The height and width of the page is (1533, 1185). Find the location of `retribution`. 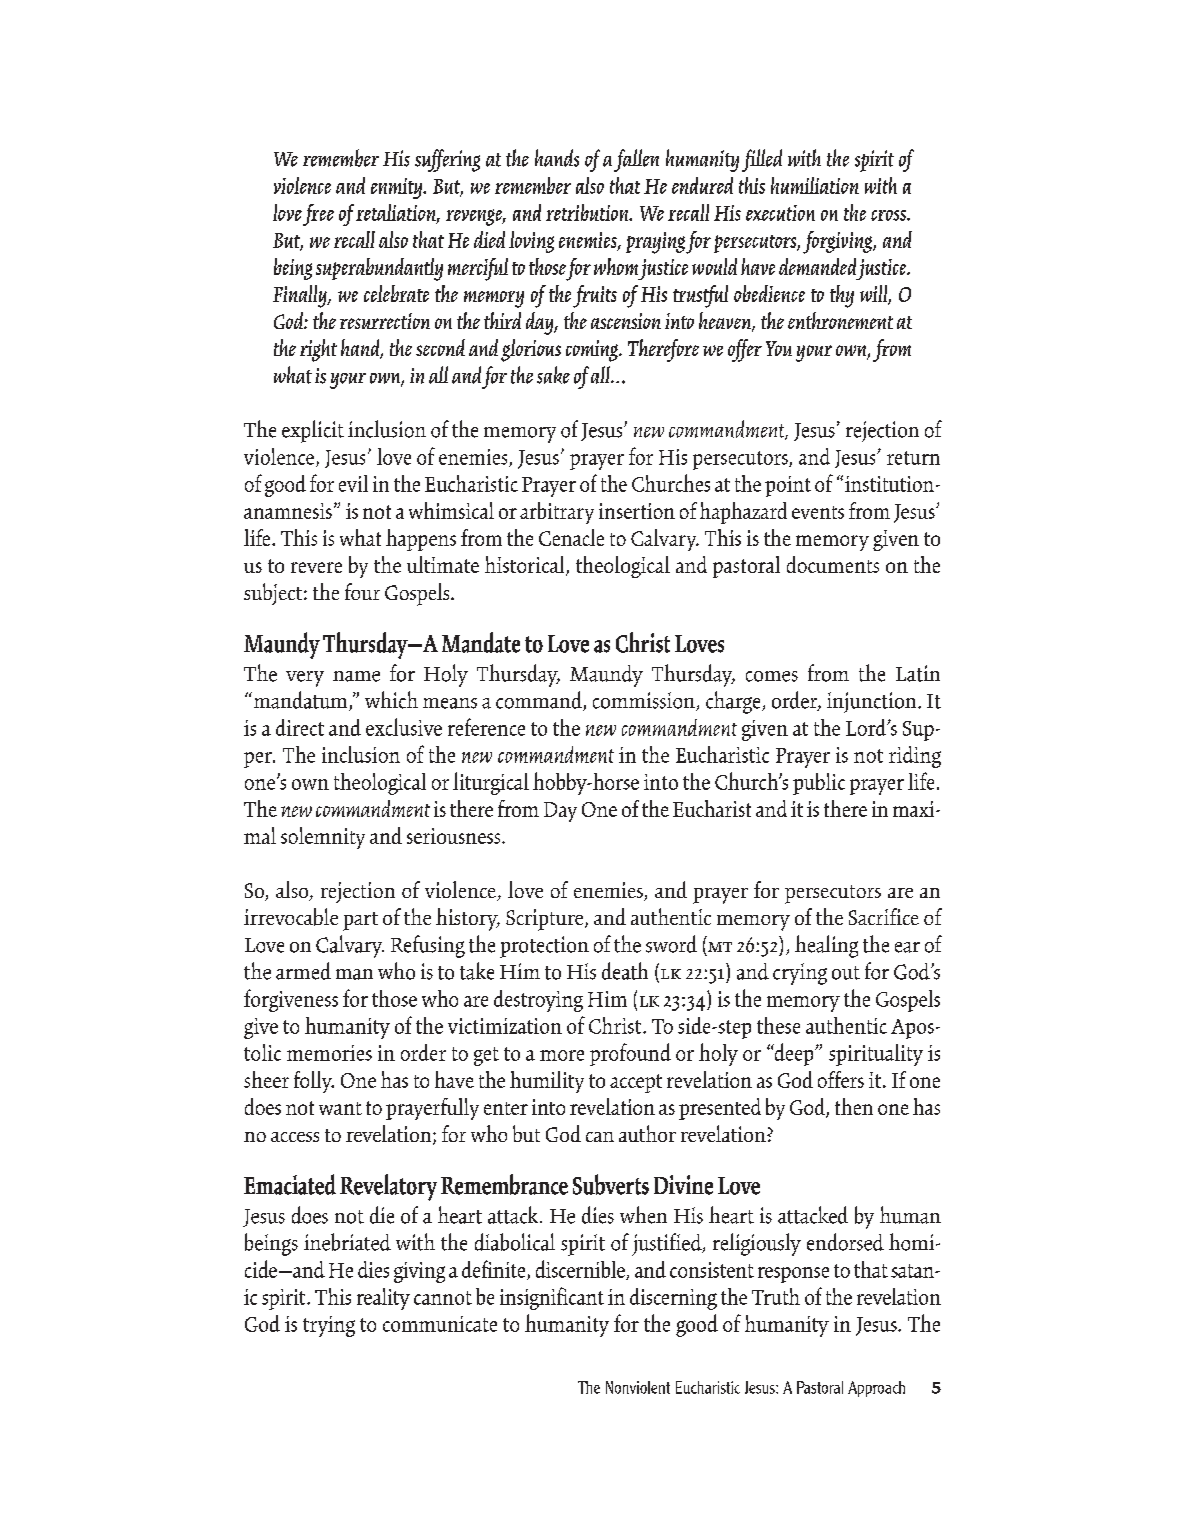

retribution is located at coordinates (588, 212).
